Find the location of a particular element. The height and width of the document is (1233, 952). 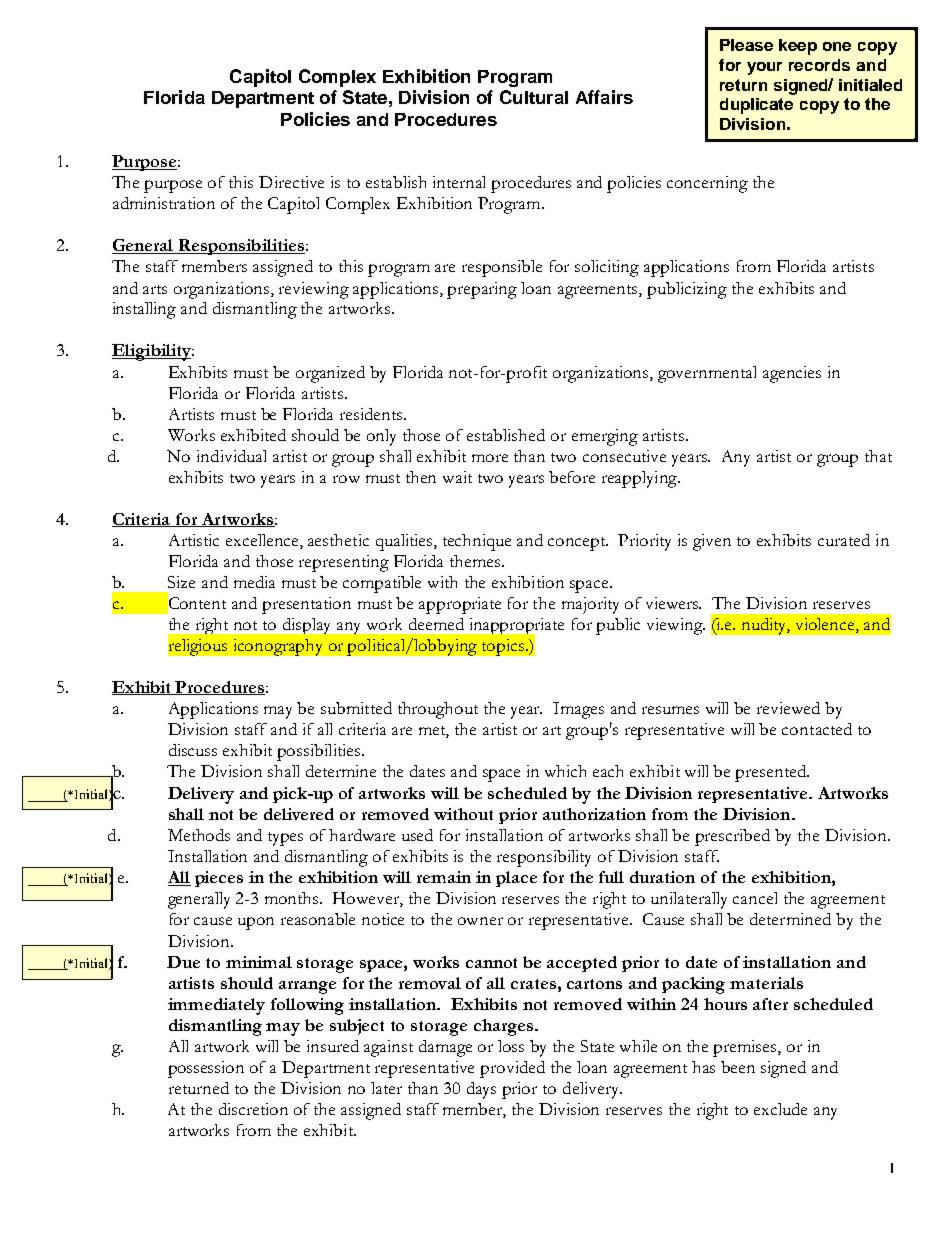

that is located at coordinates (878, 456).
